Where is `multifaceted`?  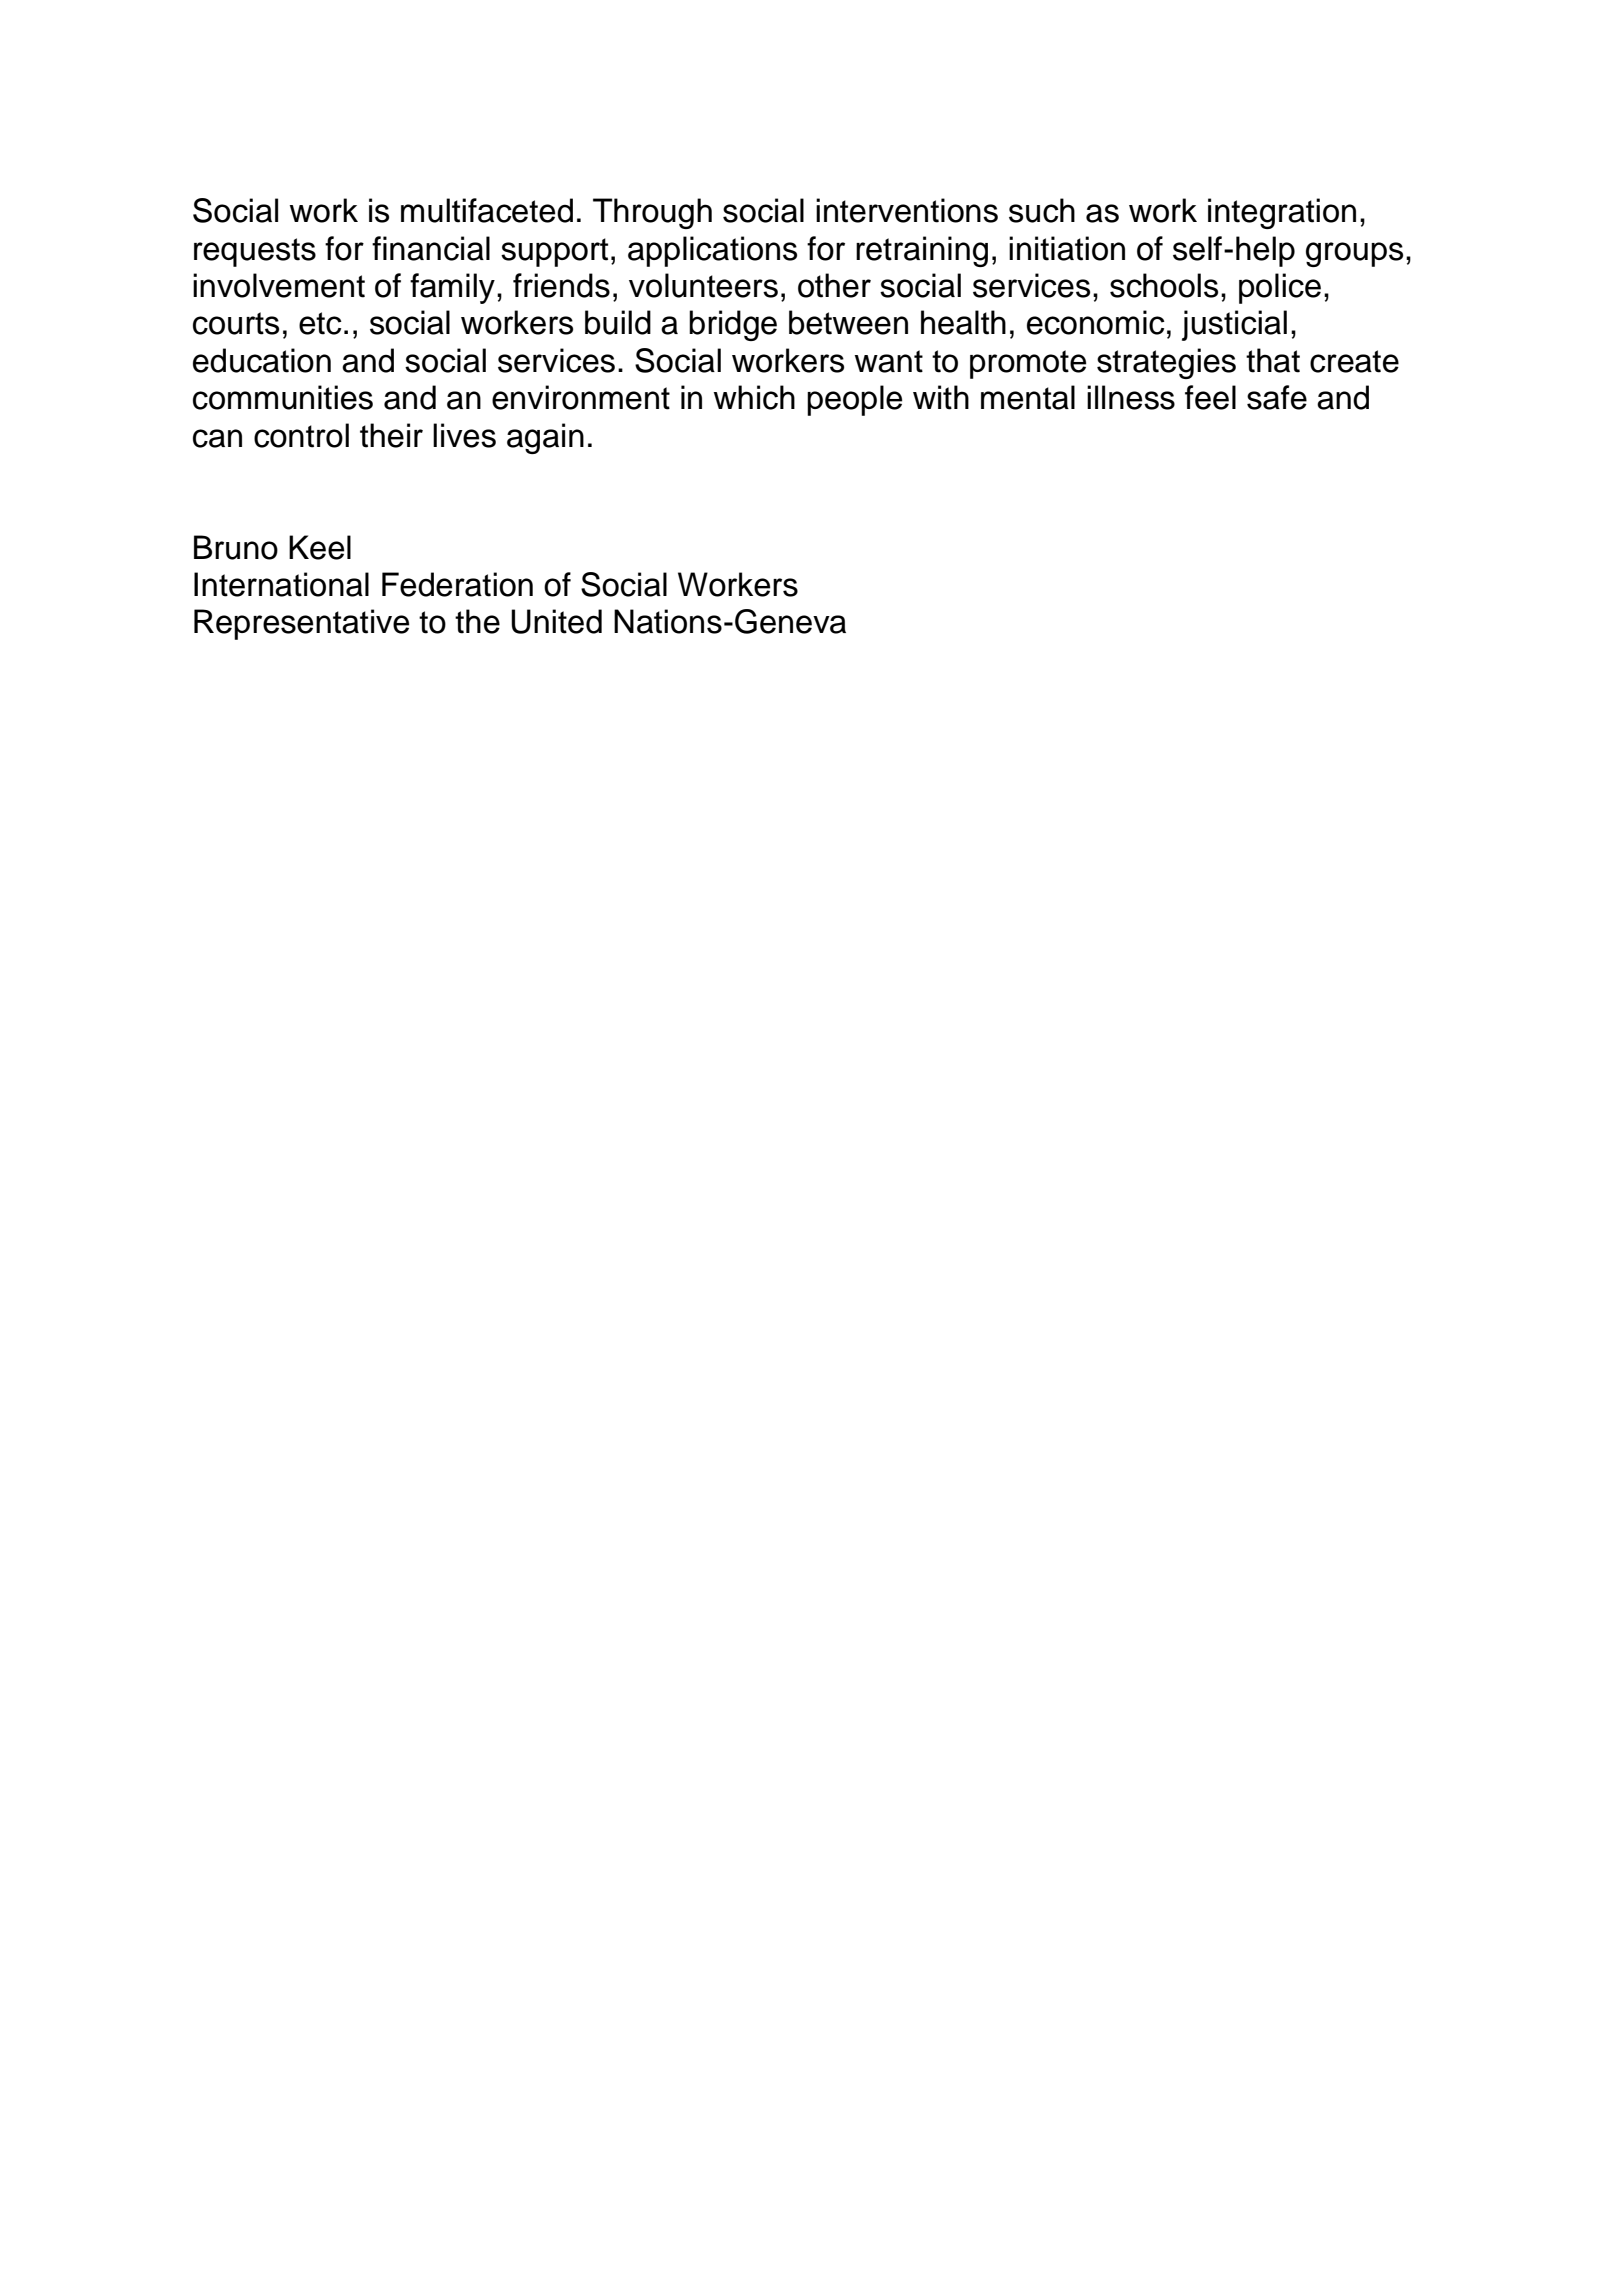 multifaceted is located at coordinates (487, 210).
